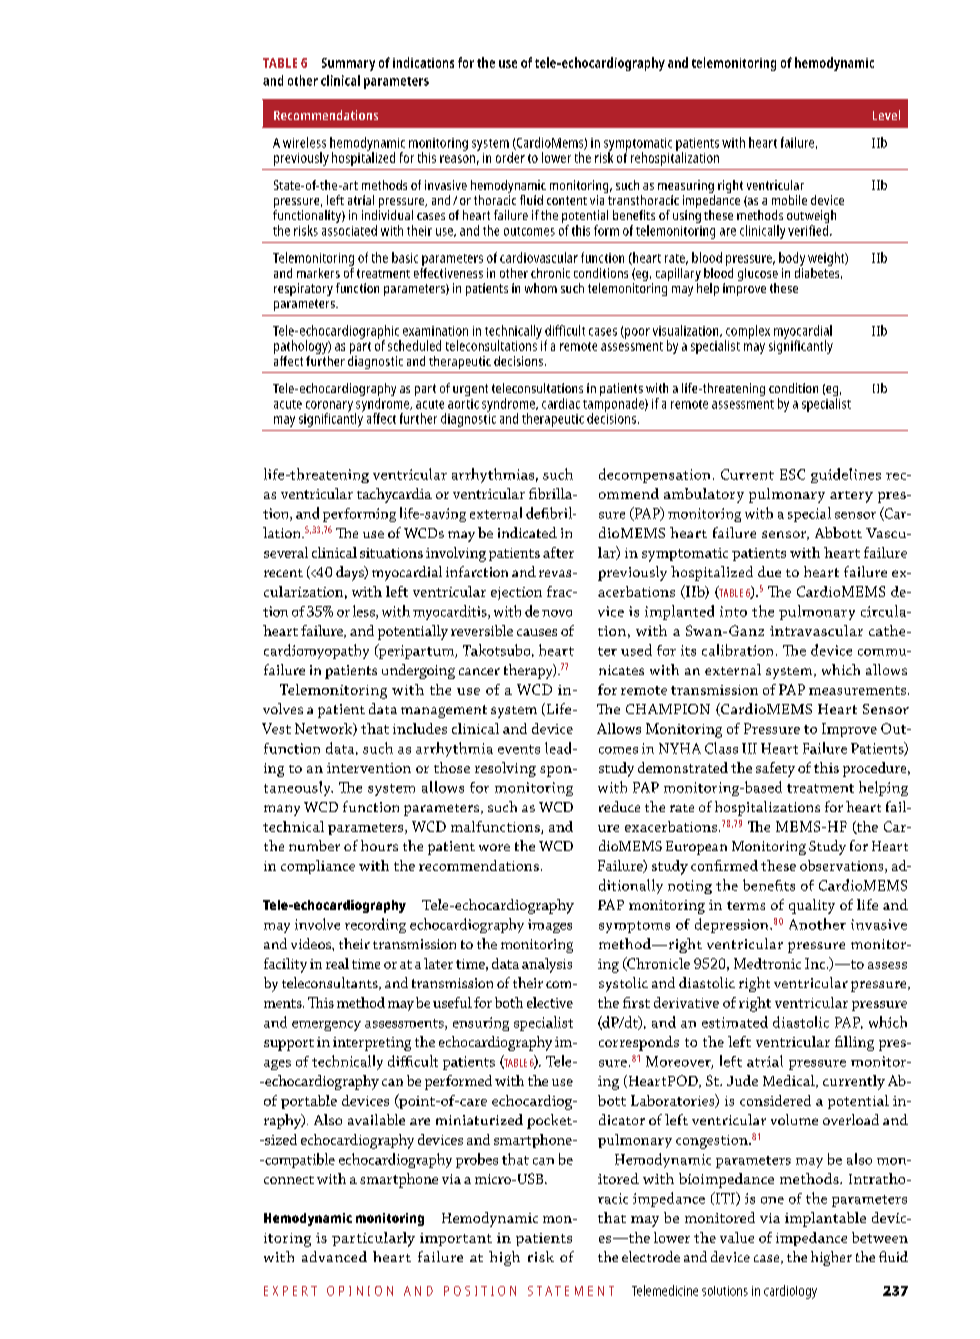  What do you see at coordinates (558, 552) in the page?
I see `after` at bounding box center [558, 552].
